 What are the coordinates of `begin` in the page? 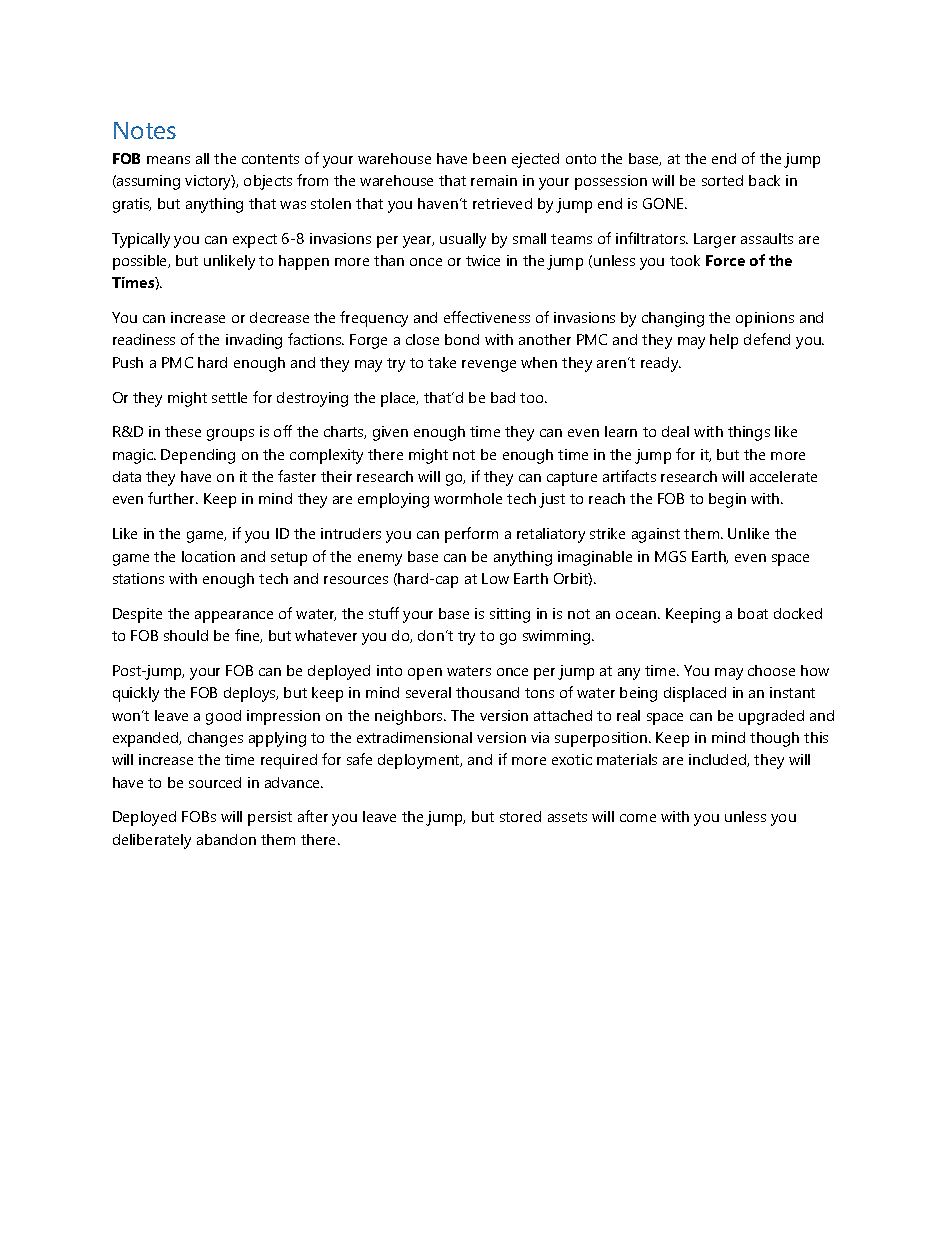 It's located at (727, 500).
